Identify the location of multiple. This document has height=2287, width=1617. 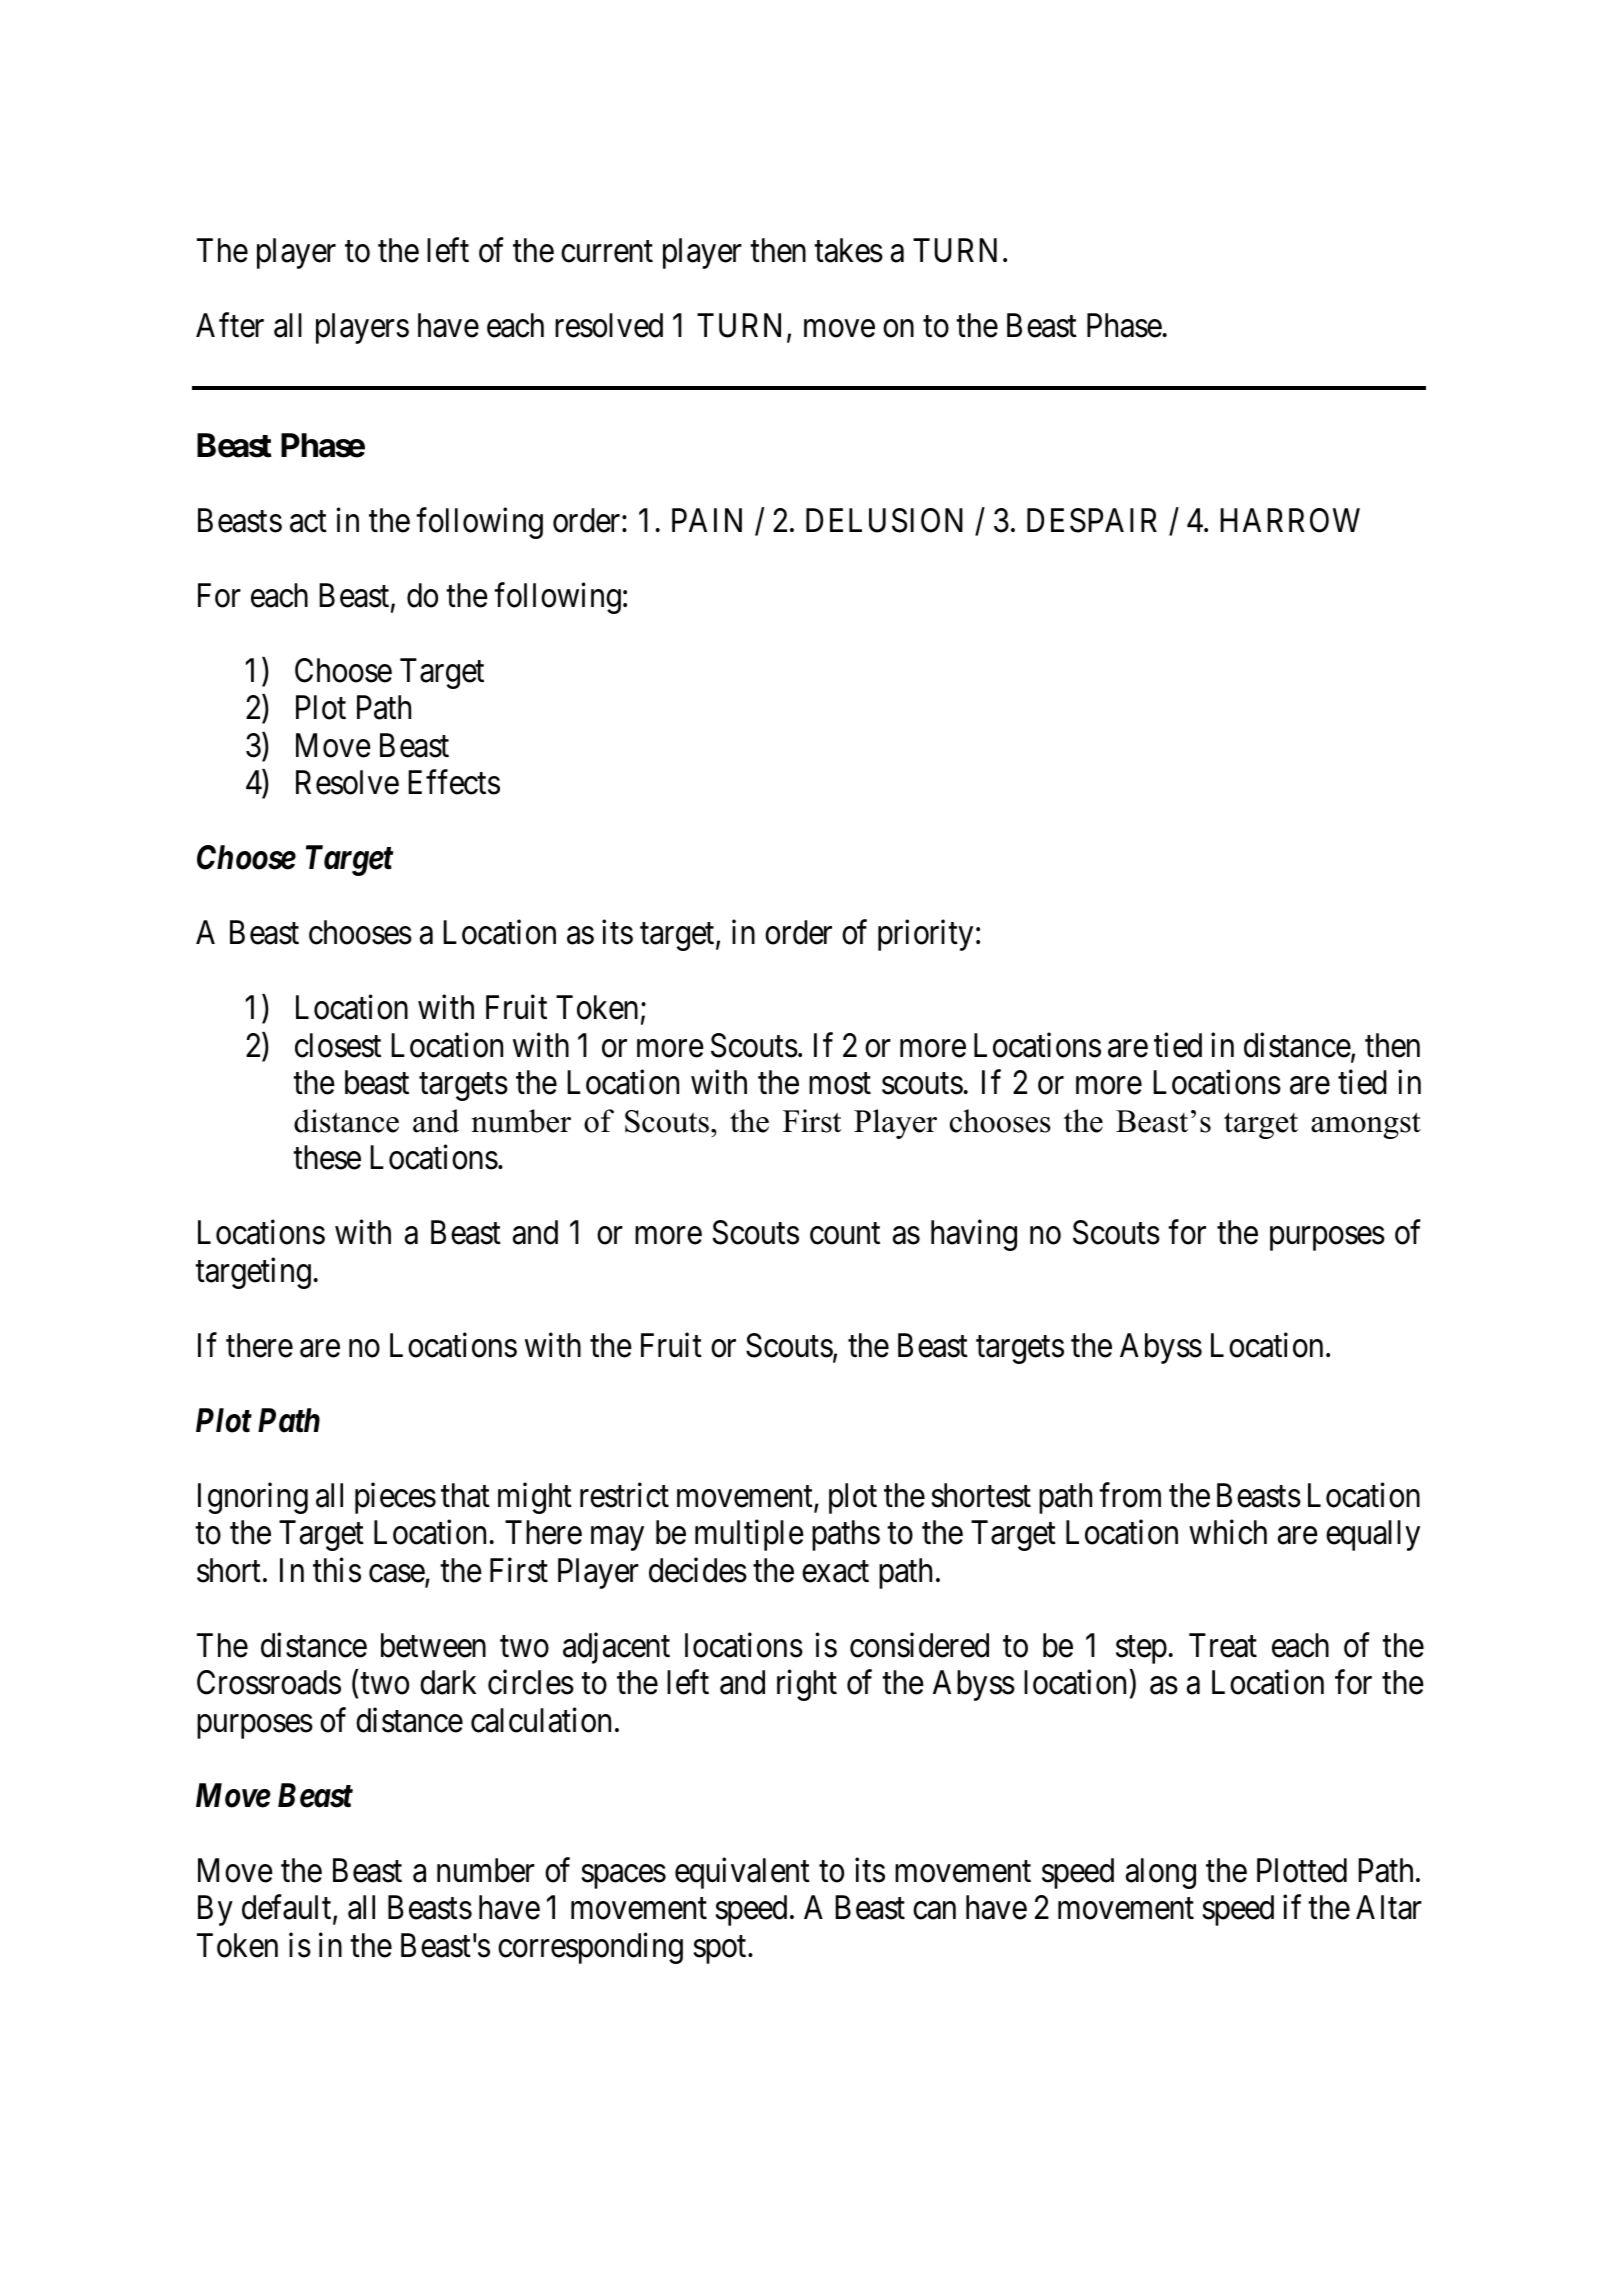
(749, 1535).
